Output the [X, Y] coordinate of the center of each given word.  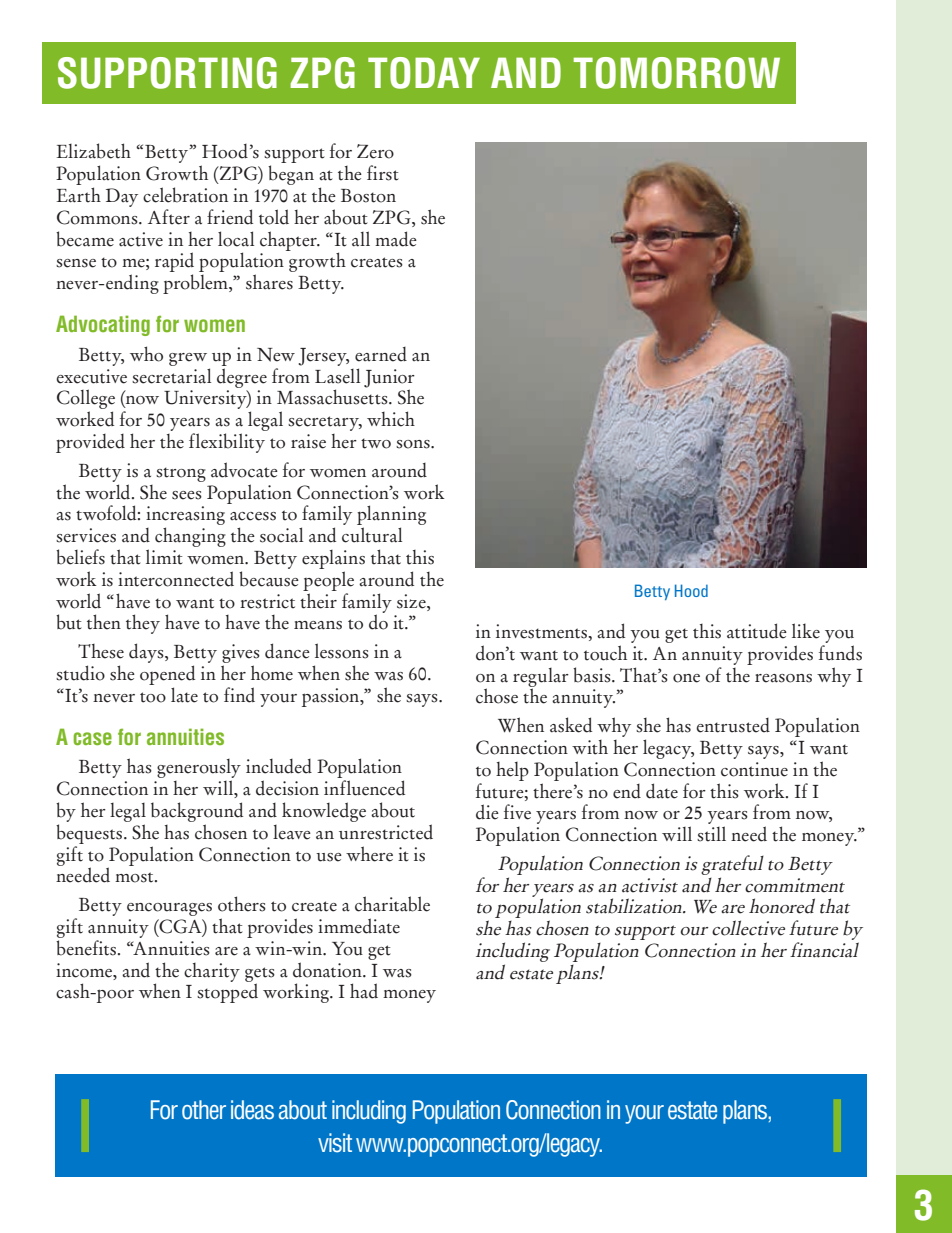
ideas [252, 1110]
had [364, 991]
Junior [389, 378]
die [487, 812]
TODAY [424, 73]
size [412, 601]
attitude [757, 631]
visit [335, 1143]
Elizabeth [94, 151]
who [146, 354]
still [711, 834]
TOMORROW [676, 73]
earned [381, 354]
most [135, 877]
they [143, 624]
